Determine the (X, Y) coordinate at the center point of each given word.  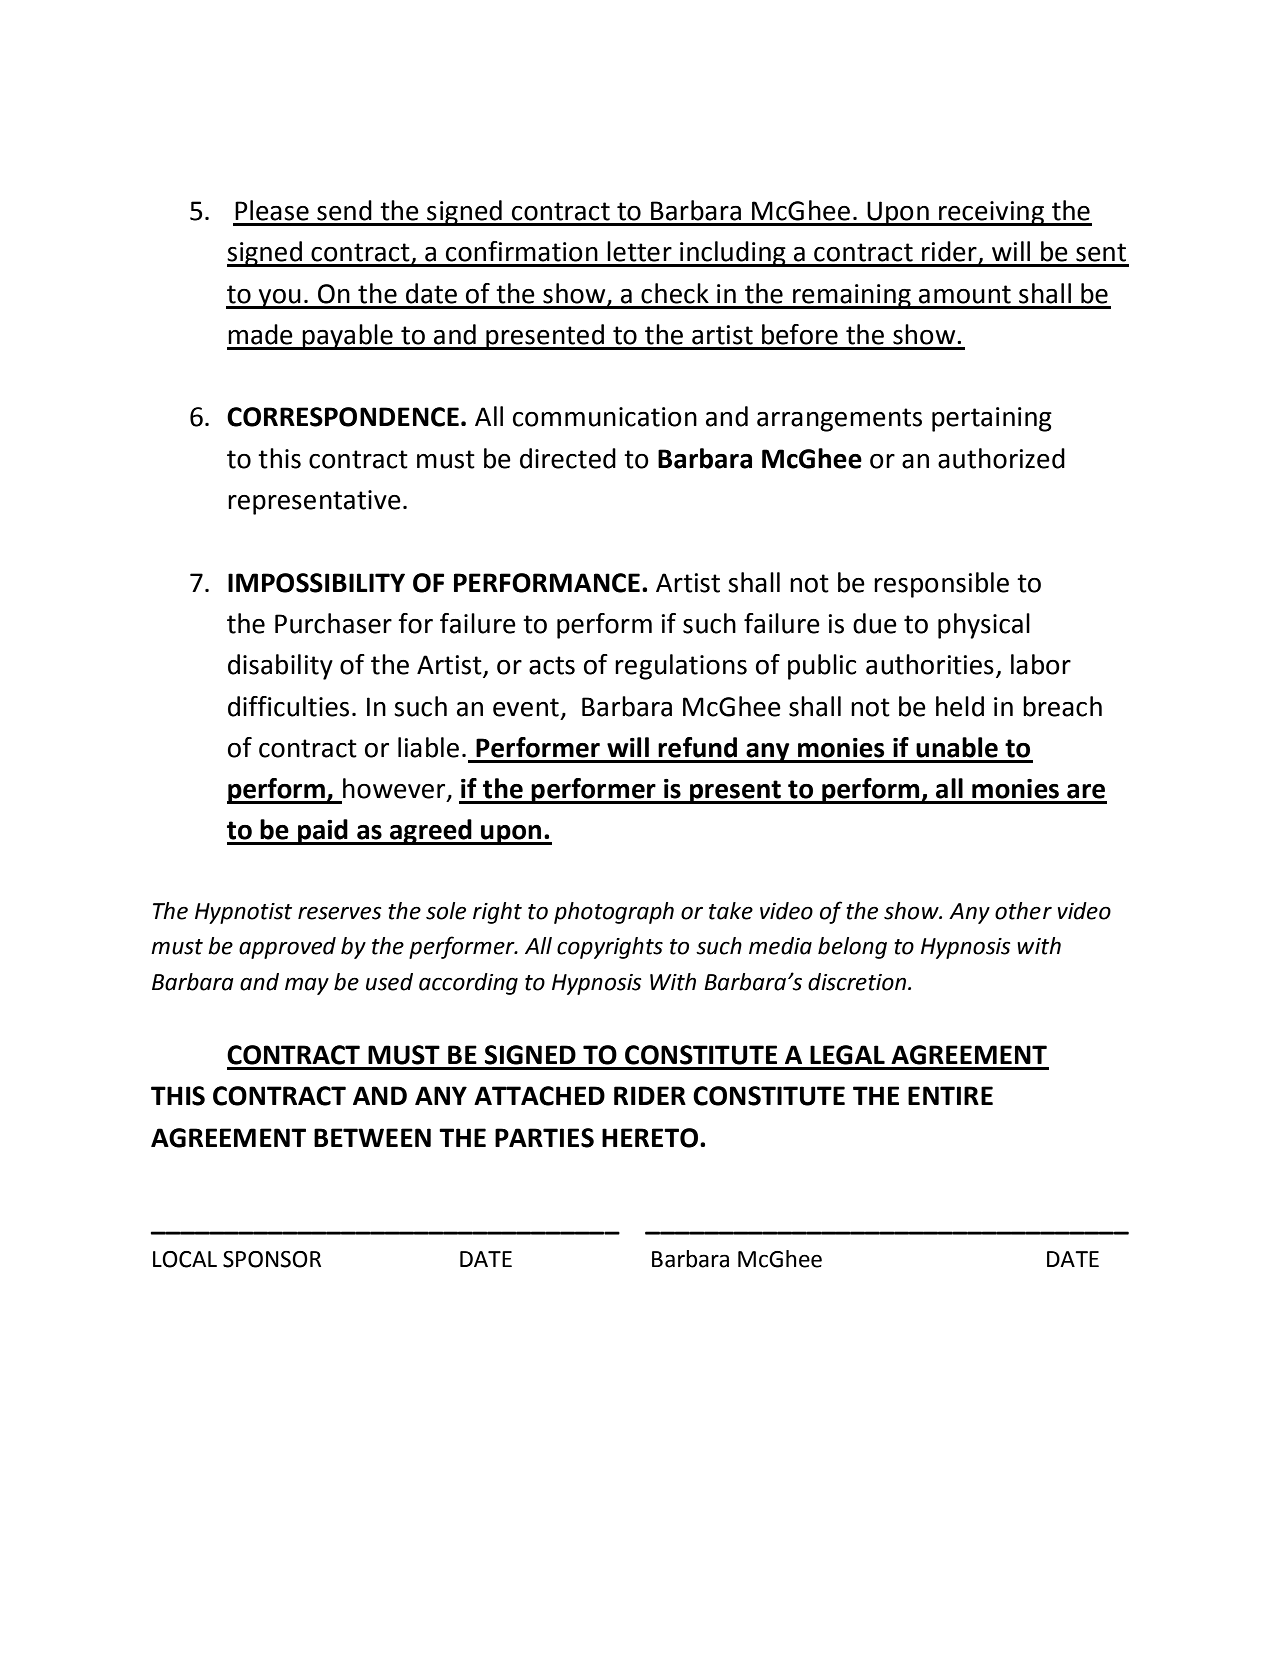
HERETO (650, 1138)
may (307, 986)
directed (568, 458)
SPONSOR (272, 1259)
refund (697, 747)
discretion (858, 982)
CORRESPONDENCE (343, 417)
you (280, 299)
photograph (614, 913)
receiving (992, 213)
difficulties (288, 706)
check (675, 293)
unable (957, 747)
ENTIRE (950, 1095)
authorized (1001, 458)
